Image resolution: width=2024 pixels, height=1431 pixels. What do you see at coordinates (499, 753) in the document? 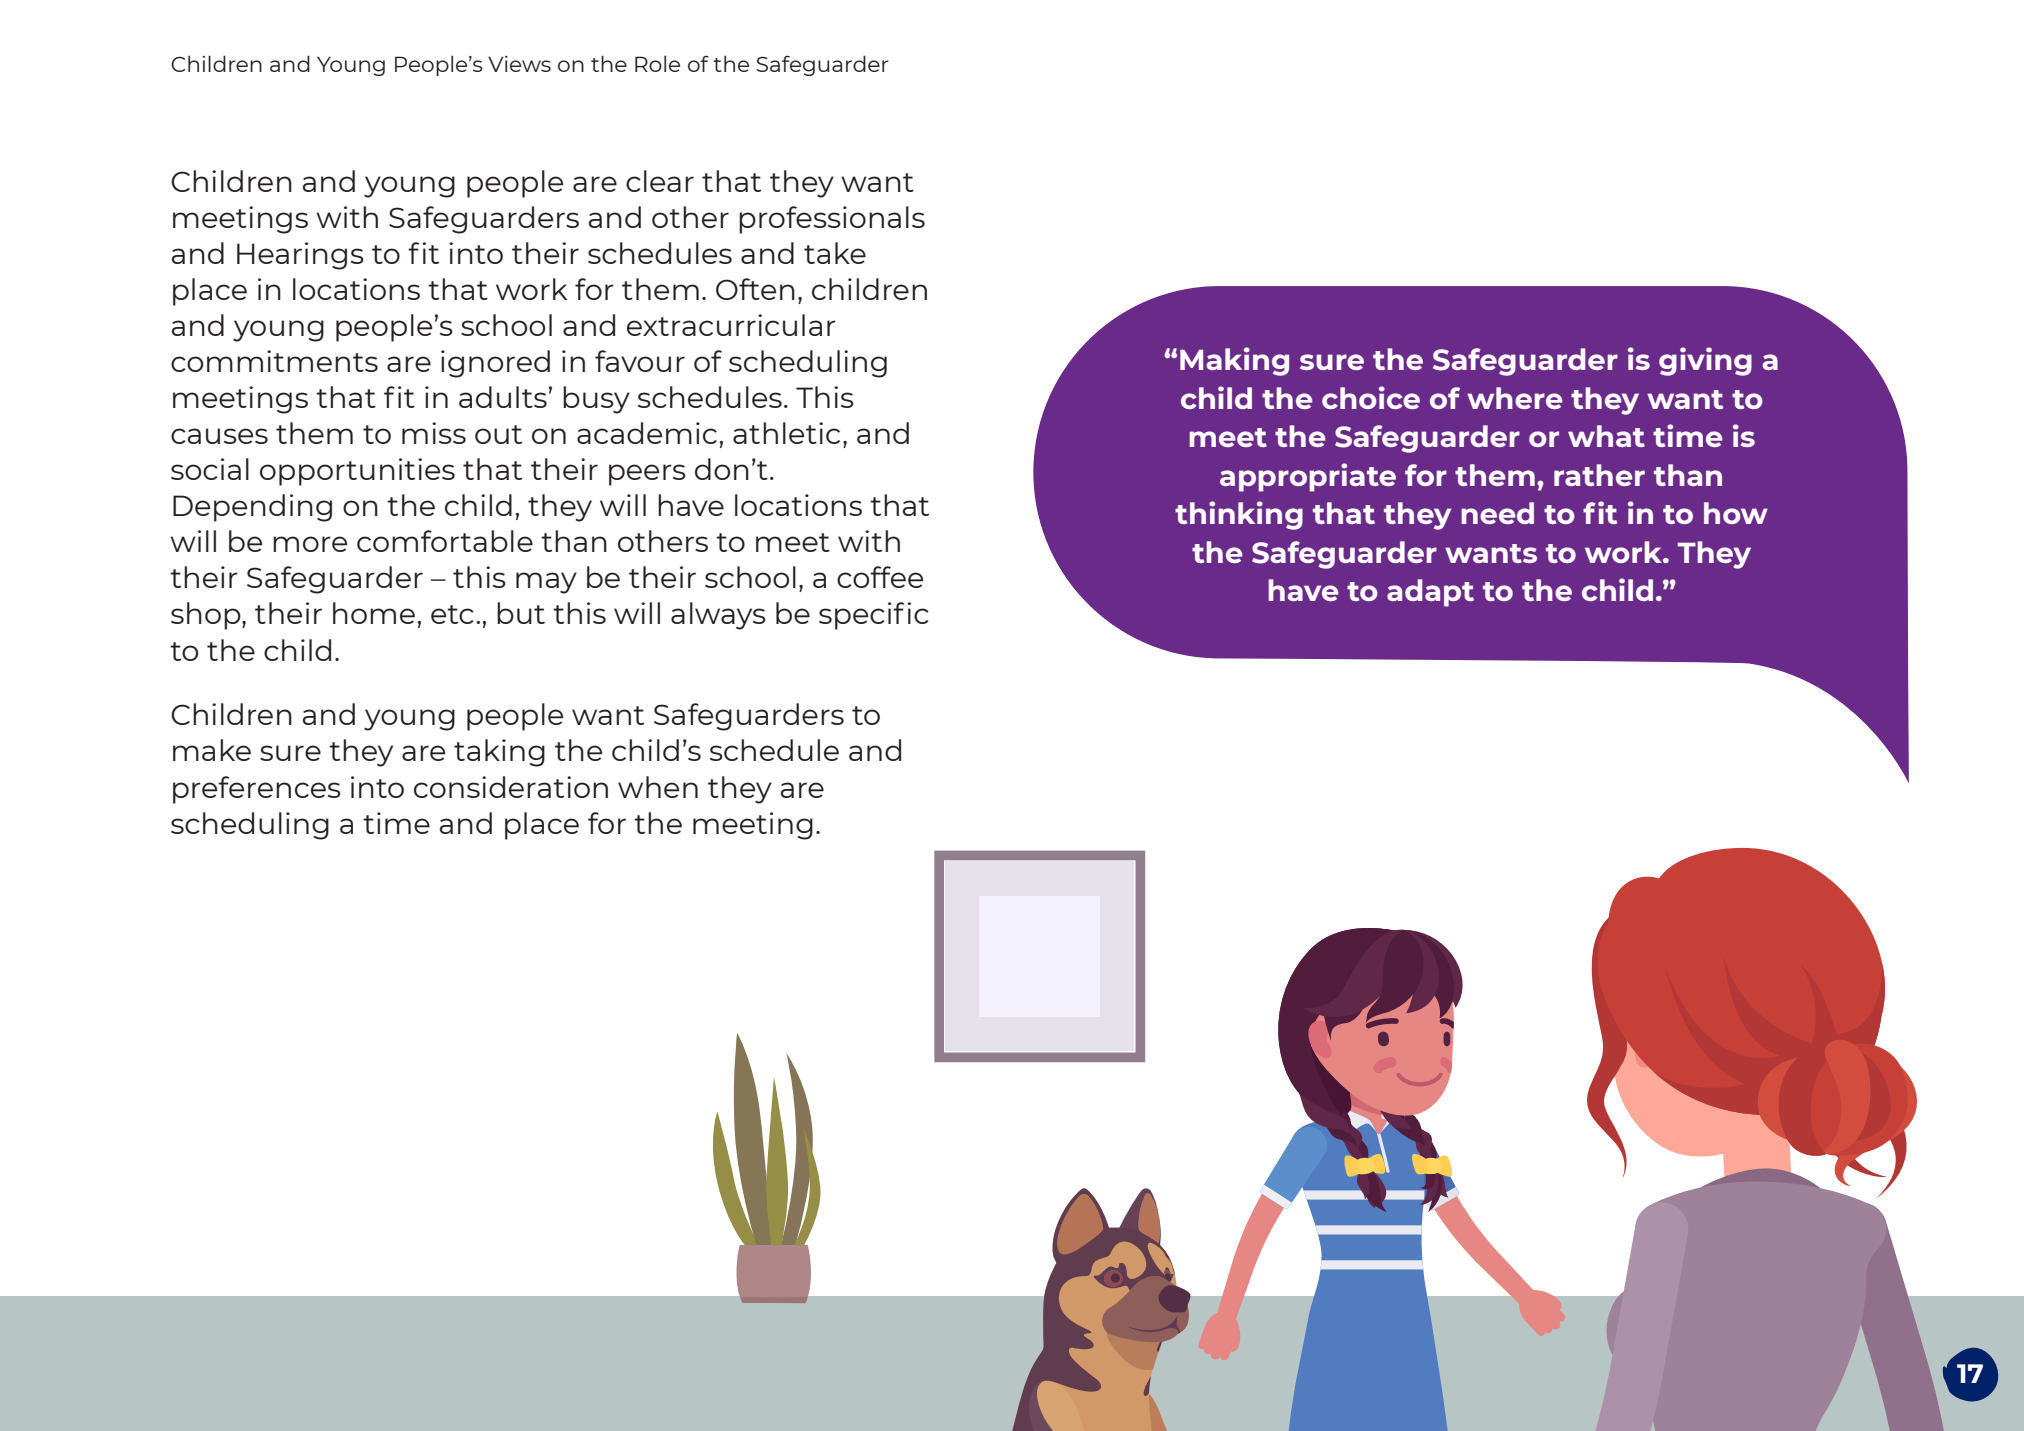
I see `taking` at bounding box center [499, 753].
